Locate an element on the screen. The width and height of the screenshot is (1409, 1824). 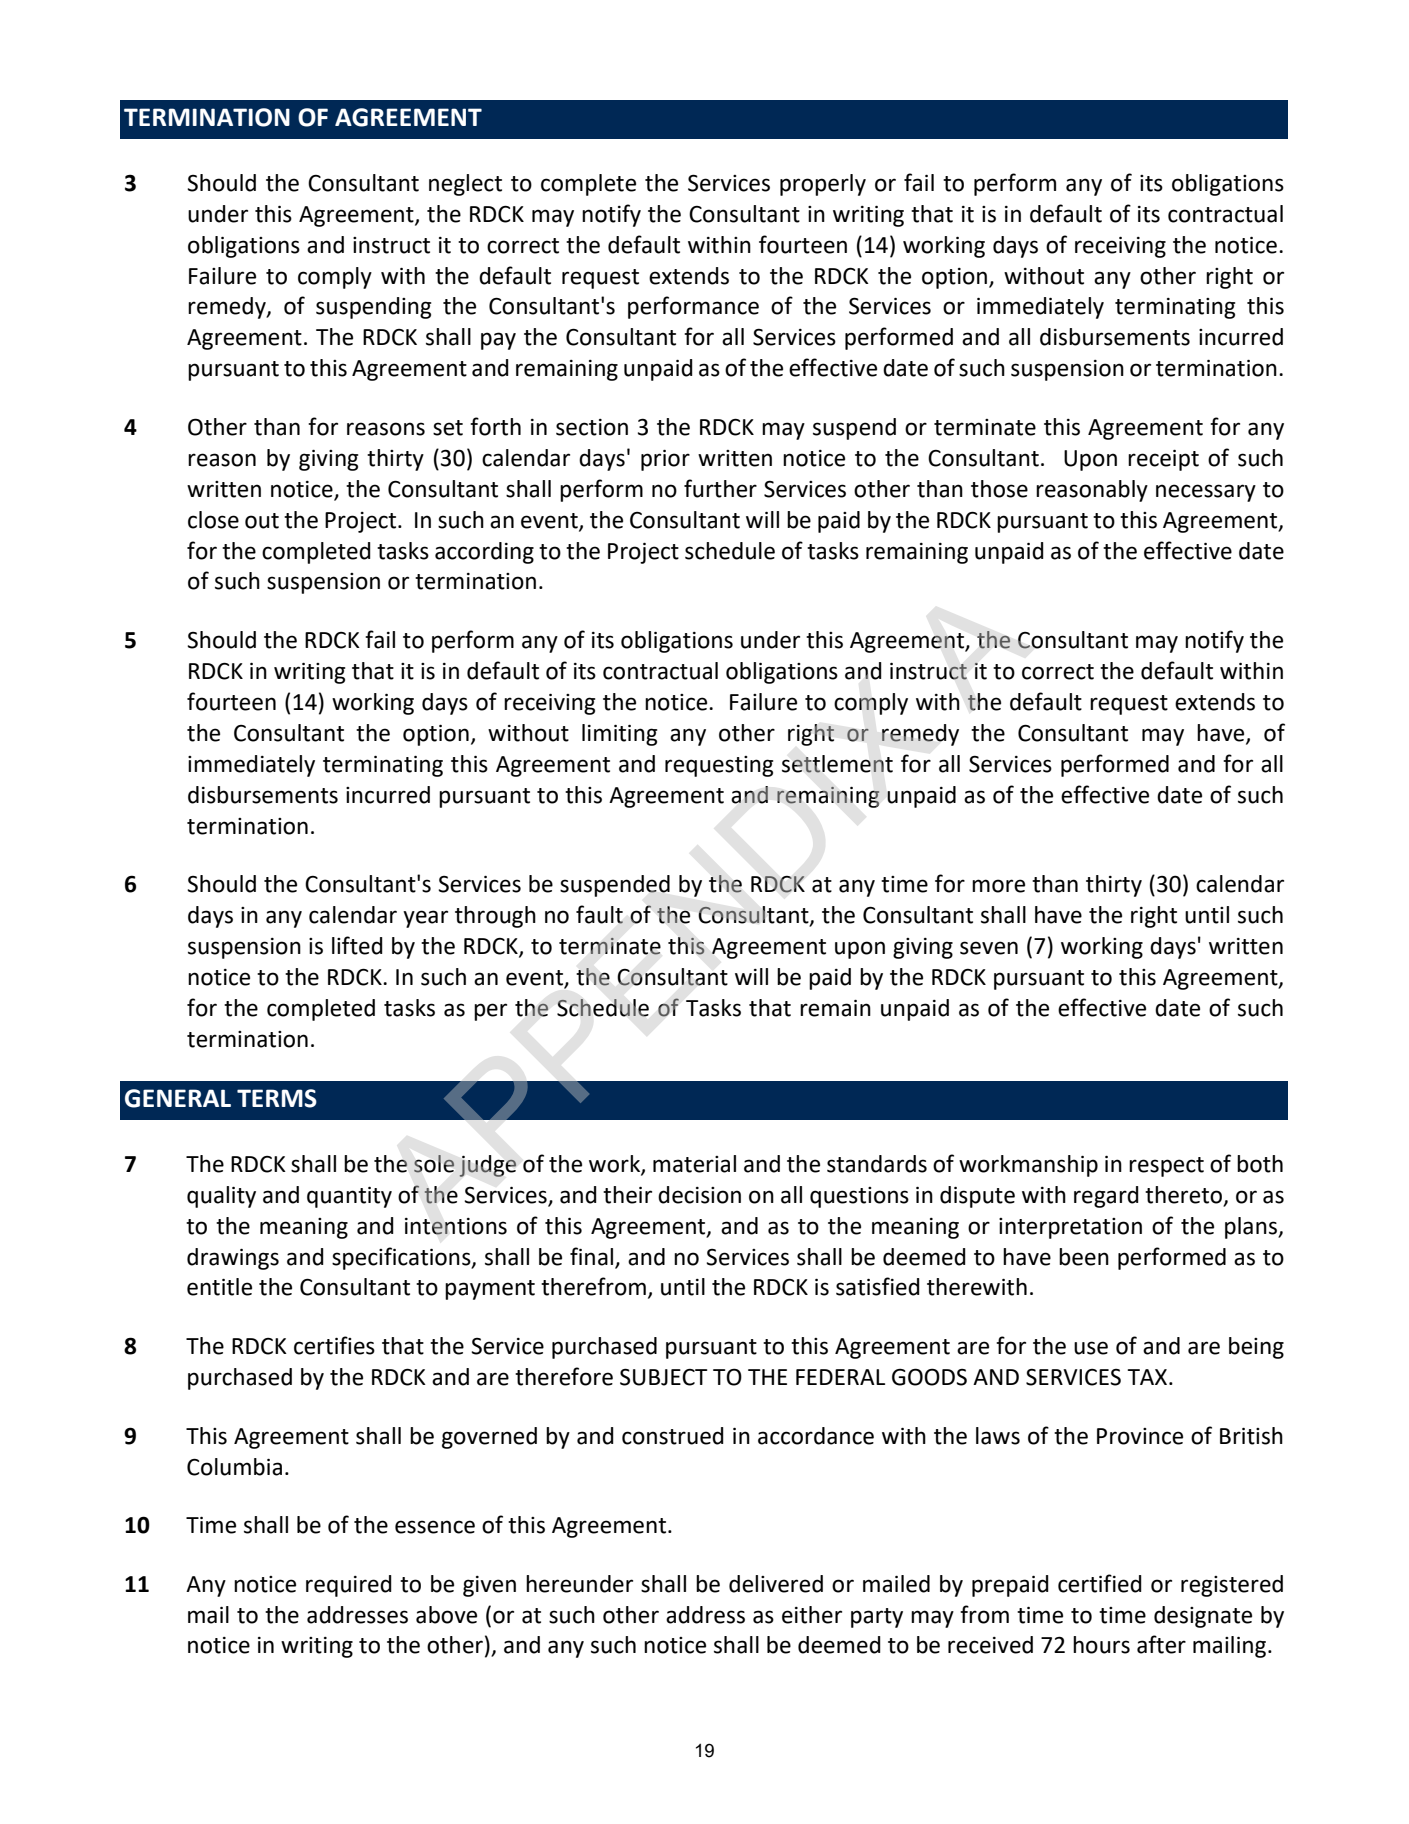
required is located at coordinates (349, 1586).
